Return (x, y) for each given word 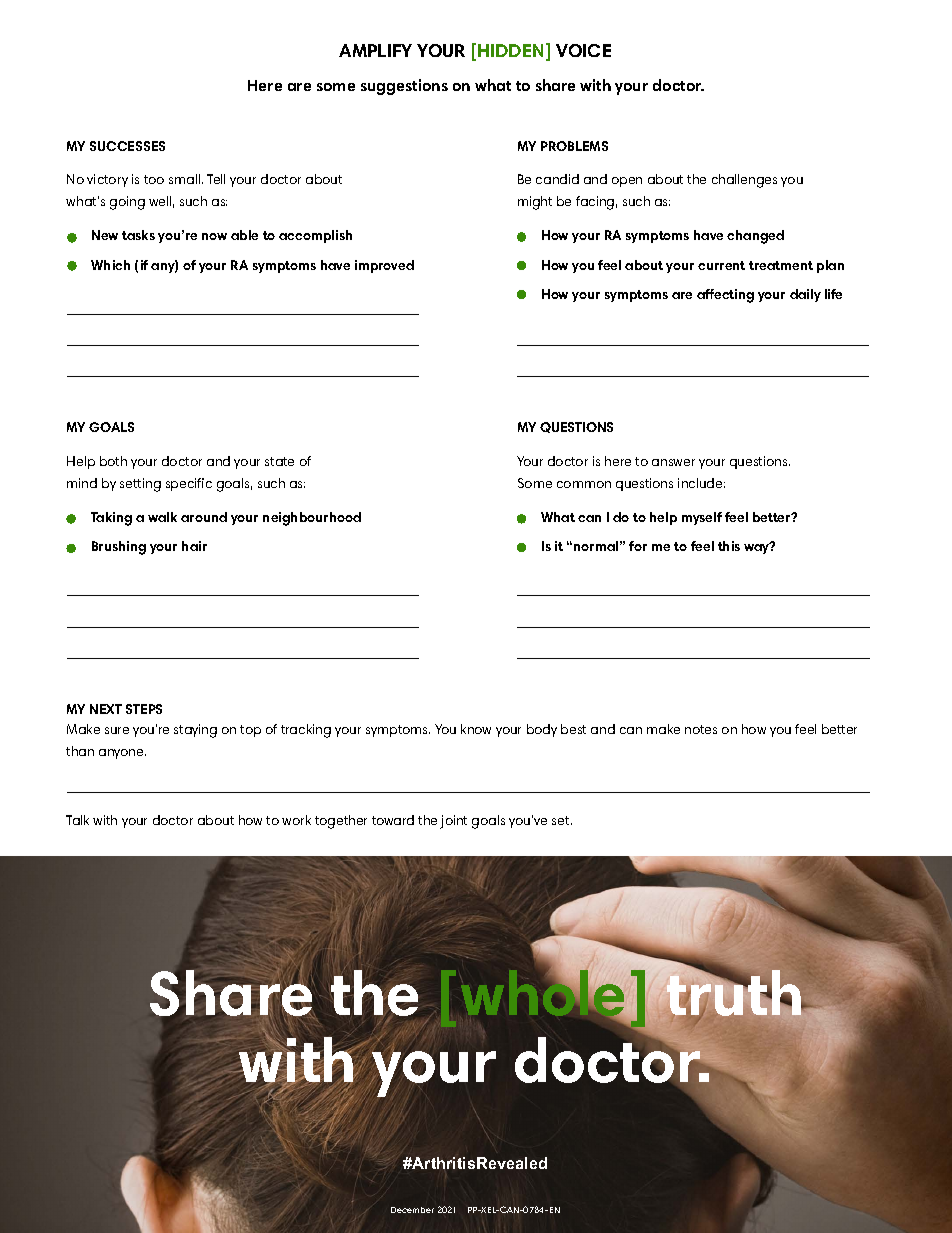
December (412, 1210)
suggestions (404, 87)
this (729, 546)
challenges (744, 181)
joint (453, 822)
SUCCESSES (127, 146)
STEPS (144, 709)
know (476, 729)
